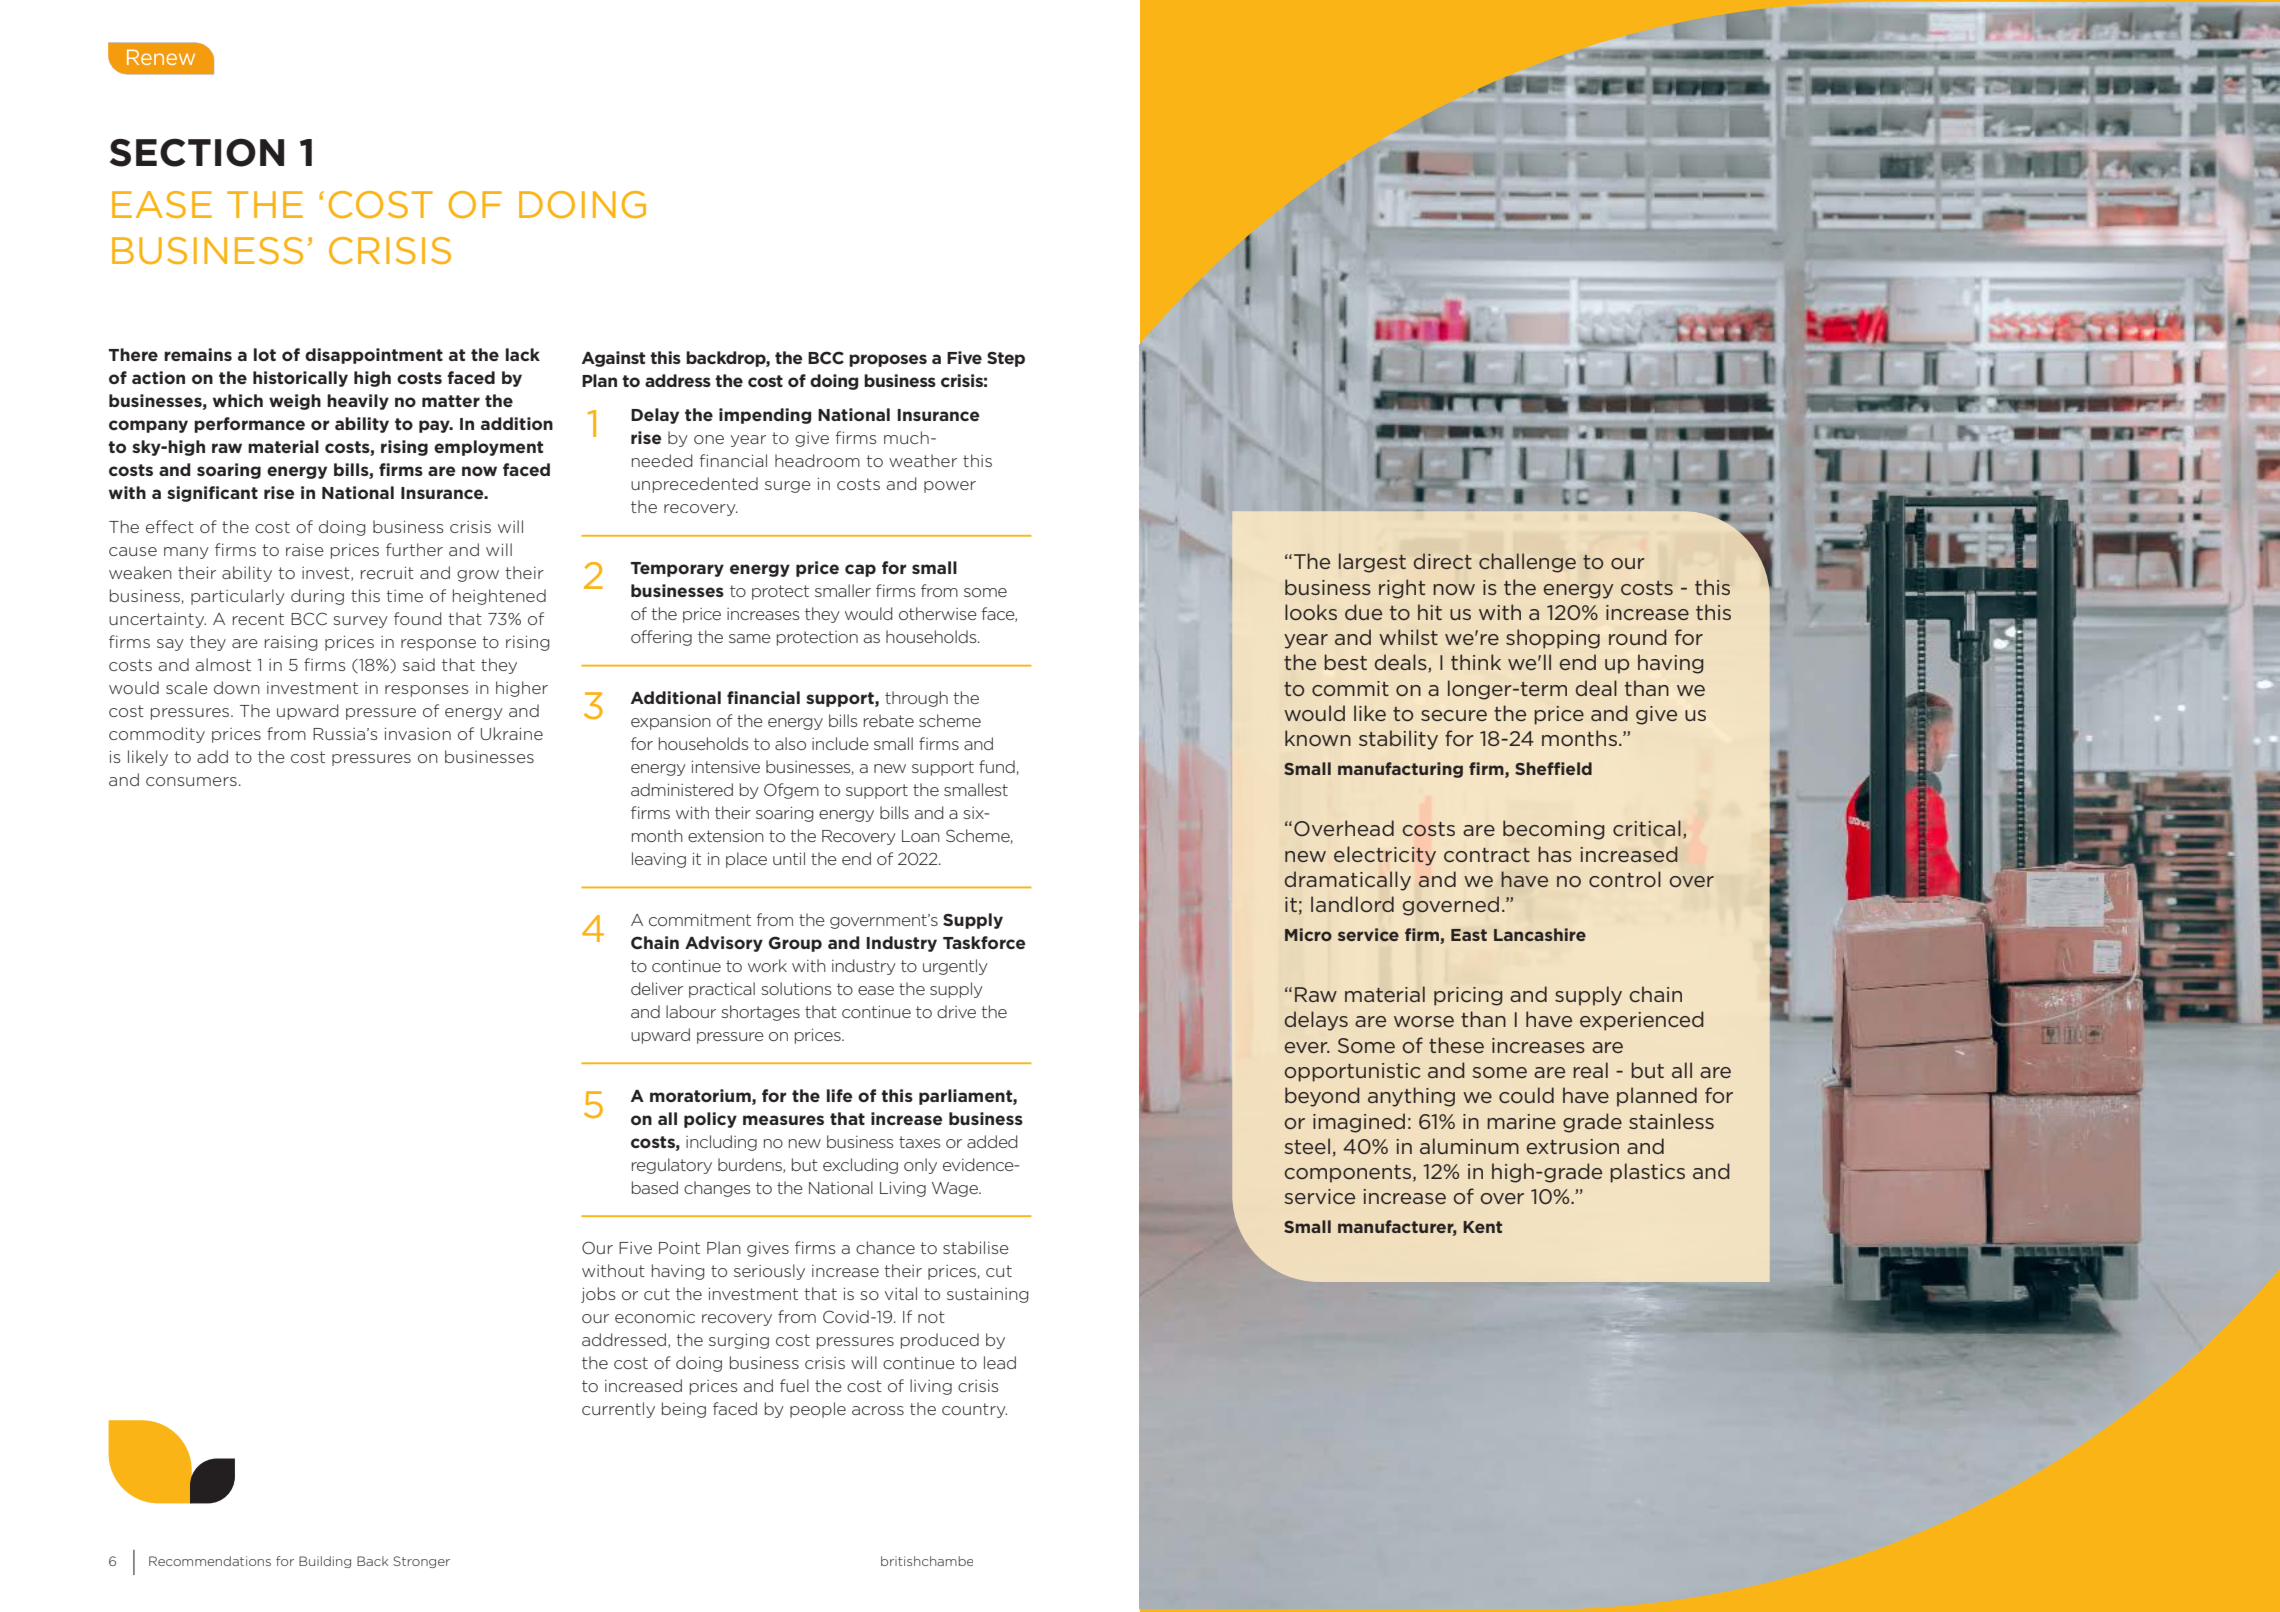 Image resolution: width=2280 pixels, height=1612 pixels. What do you see at coordinates (888, 360) in the screenshot?
I see `proposes` at bounding box center [888, 360].
